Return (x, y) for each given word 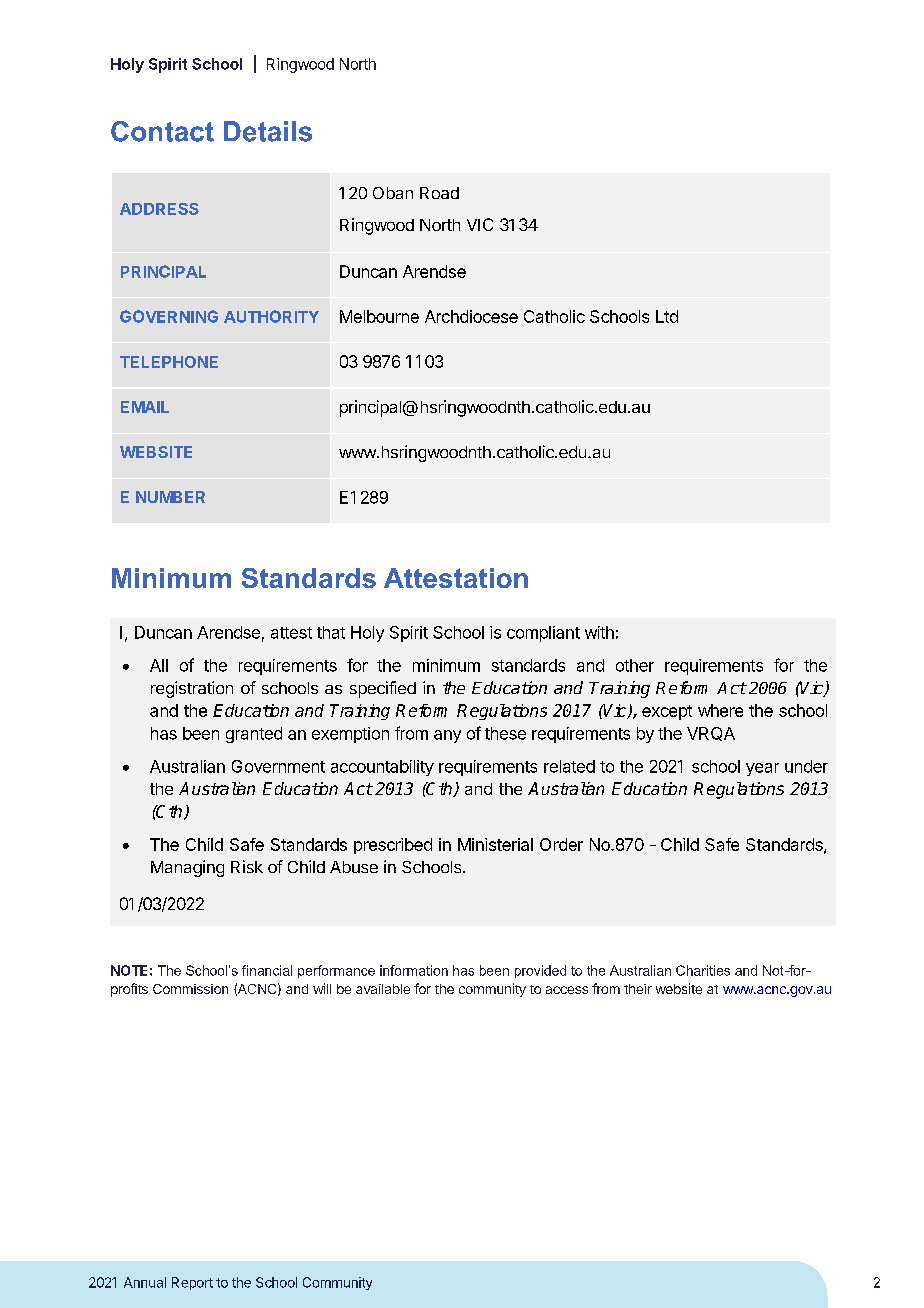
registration (192, 689)
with (599, 632)
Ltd (667, 316)
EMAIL (145, 407)
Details (268, 131)
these (505, 733)
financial (267, 970)
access (567, 990)
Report (192, 1283)
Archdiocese (471, 316)
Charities (703, 970)
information (414, 970)
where (720, 710)
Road (439, 193)
